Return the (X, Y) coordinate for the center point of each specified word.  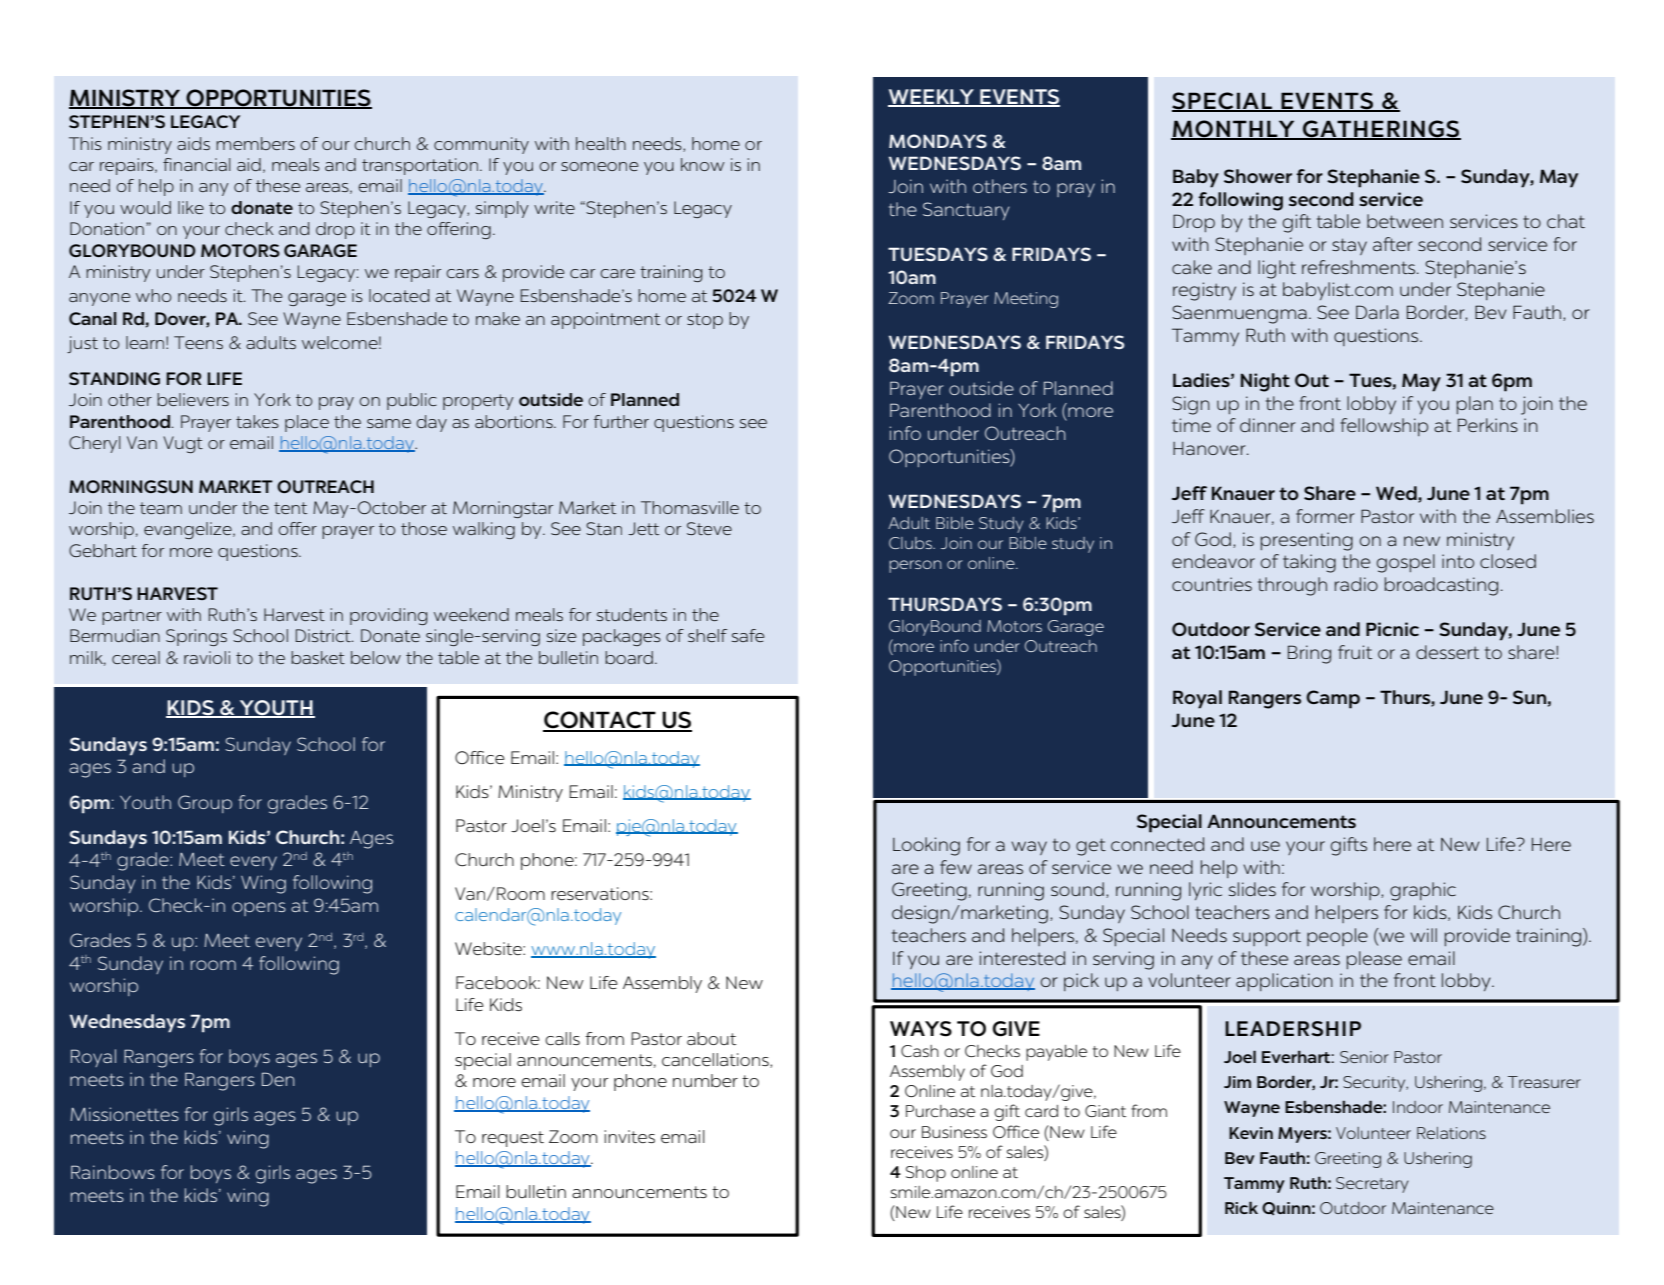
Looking (926, 846)
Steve (709, 528)
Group (205, 804)
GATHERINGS (1381, 129)
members (255, 143)
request (513, 1139)
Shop (926, 1174)
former (1325, 516)
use (1265, 846)
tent (290, 508)
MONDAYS (938, 141)
